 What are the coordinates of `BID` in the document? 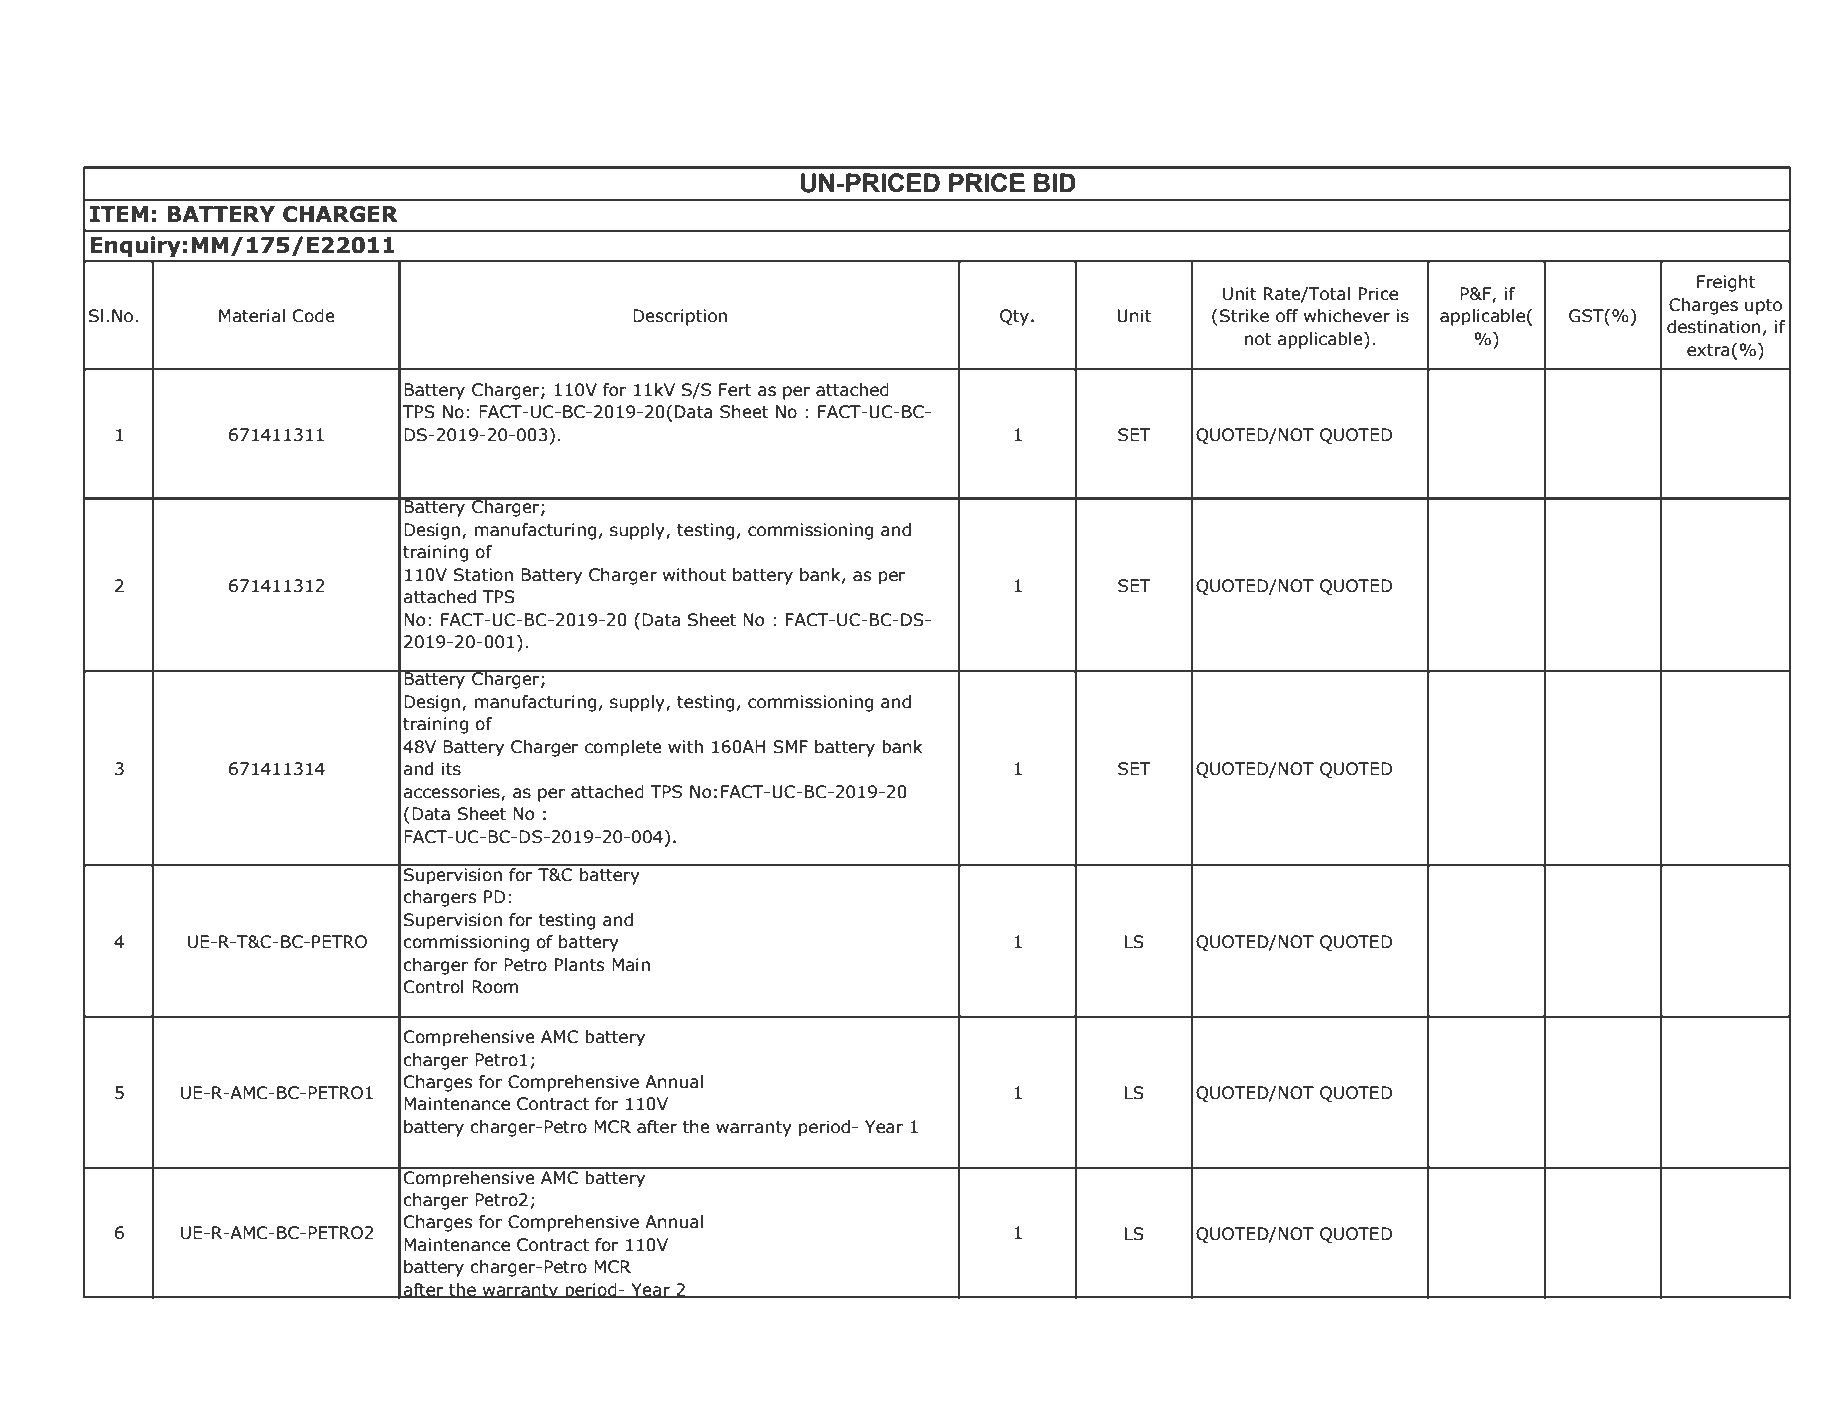 It's located at (1055, 182).
